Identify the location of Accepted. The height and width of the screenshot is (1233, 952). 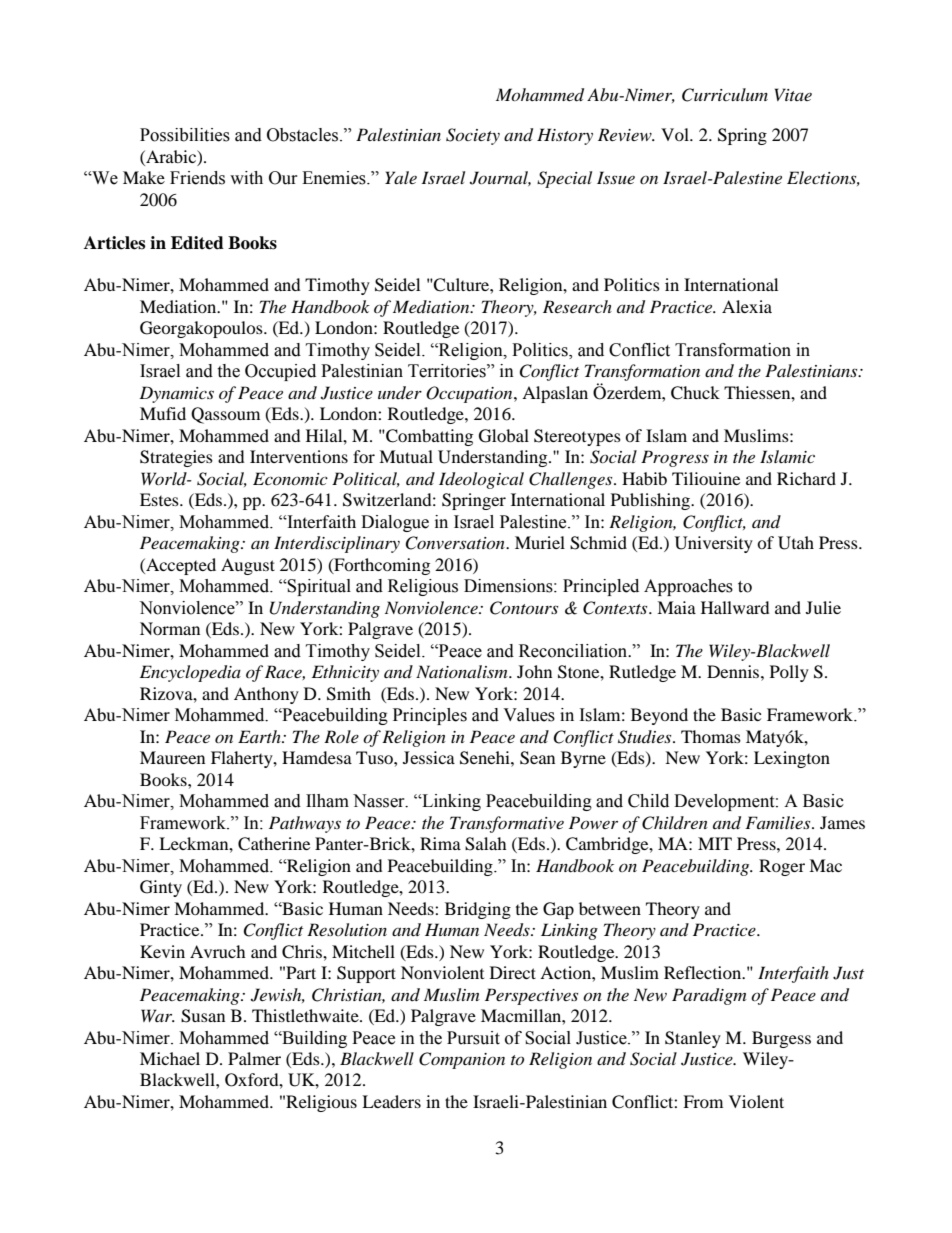
(180, 566).
